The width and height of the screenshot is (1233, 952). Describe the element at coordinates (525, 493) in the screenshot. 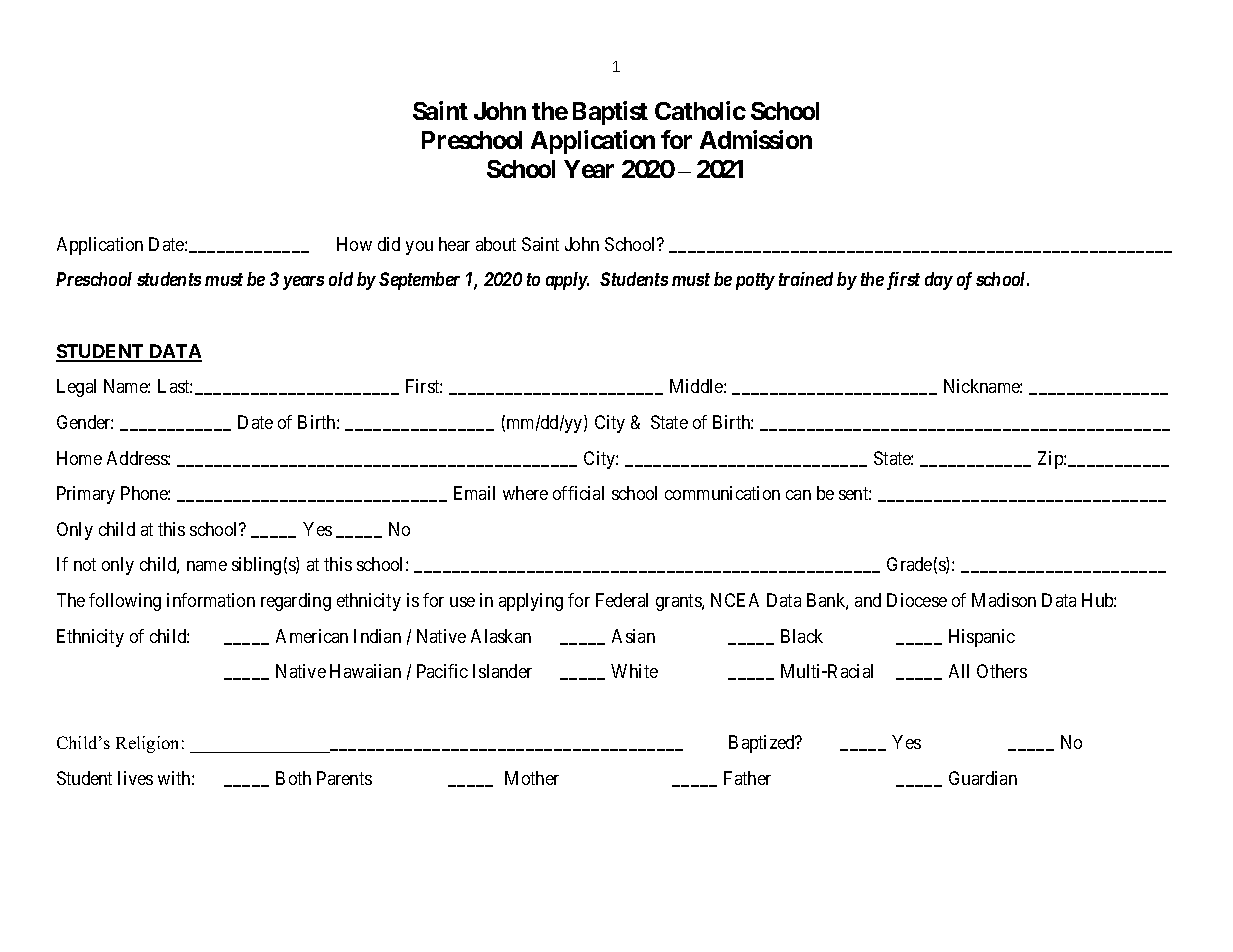

I see `where` at that location.
